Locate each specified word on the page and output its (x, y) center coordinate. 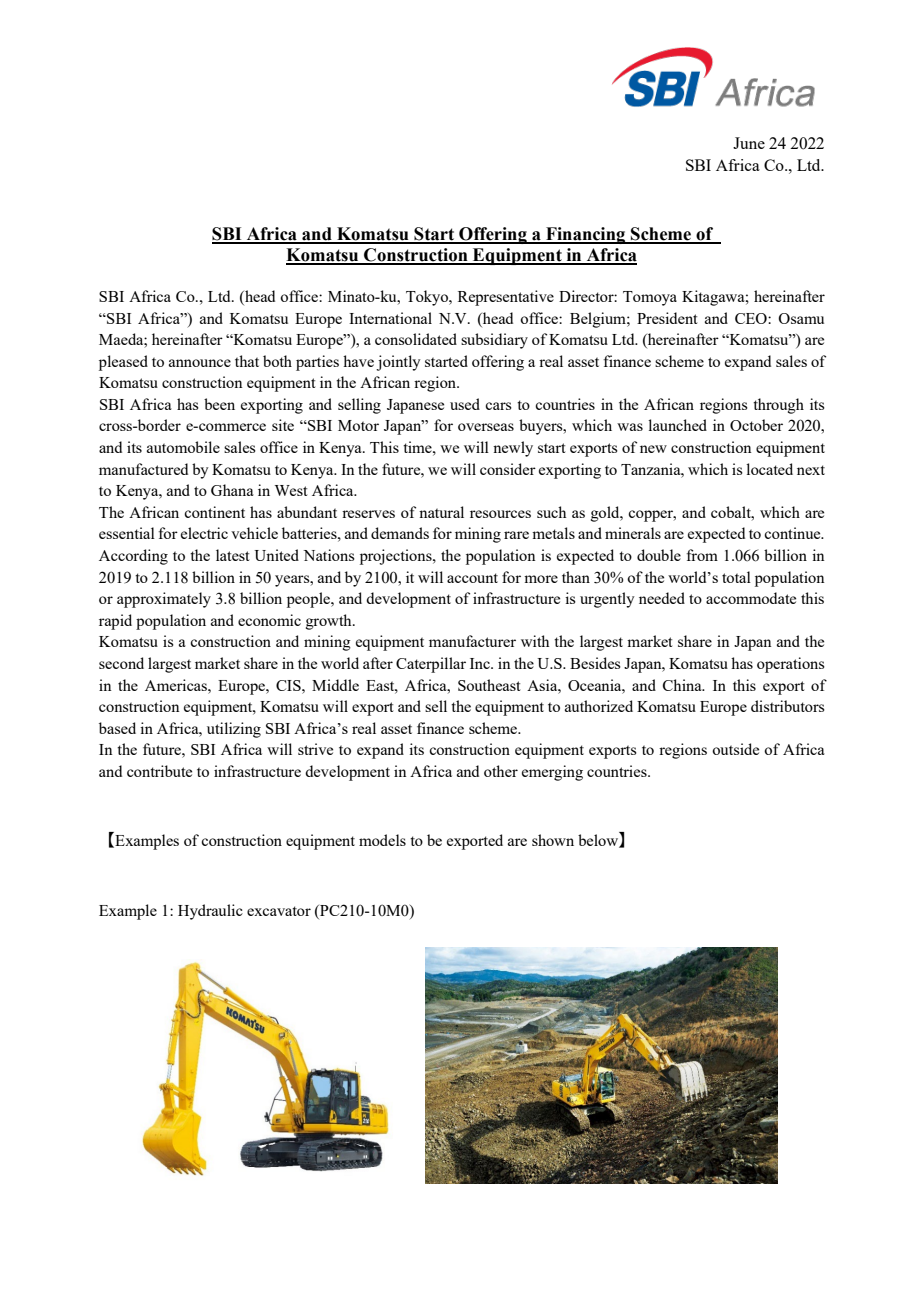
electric (204, 533)
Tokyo (428, 298)
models (382, 840)
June (749, 143)
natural (441, 512)
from (702, 555)
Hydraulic (210, 912)
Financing (586, 235)
